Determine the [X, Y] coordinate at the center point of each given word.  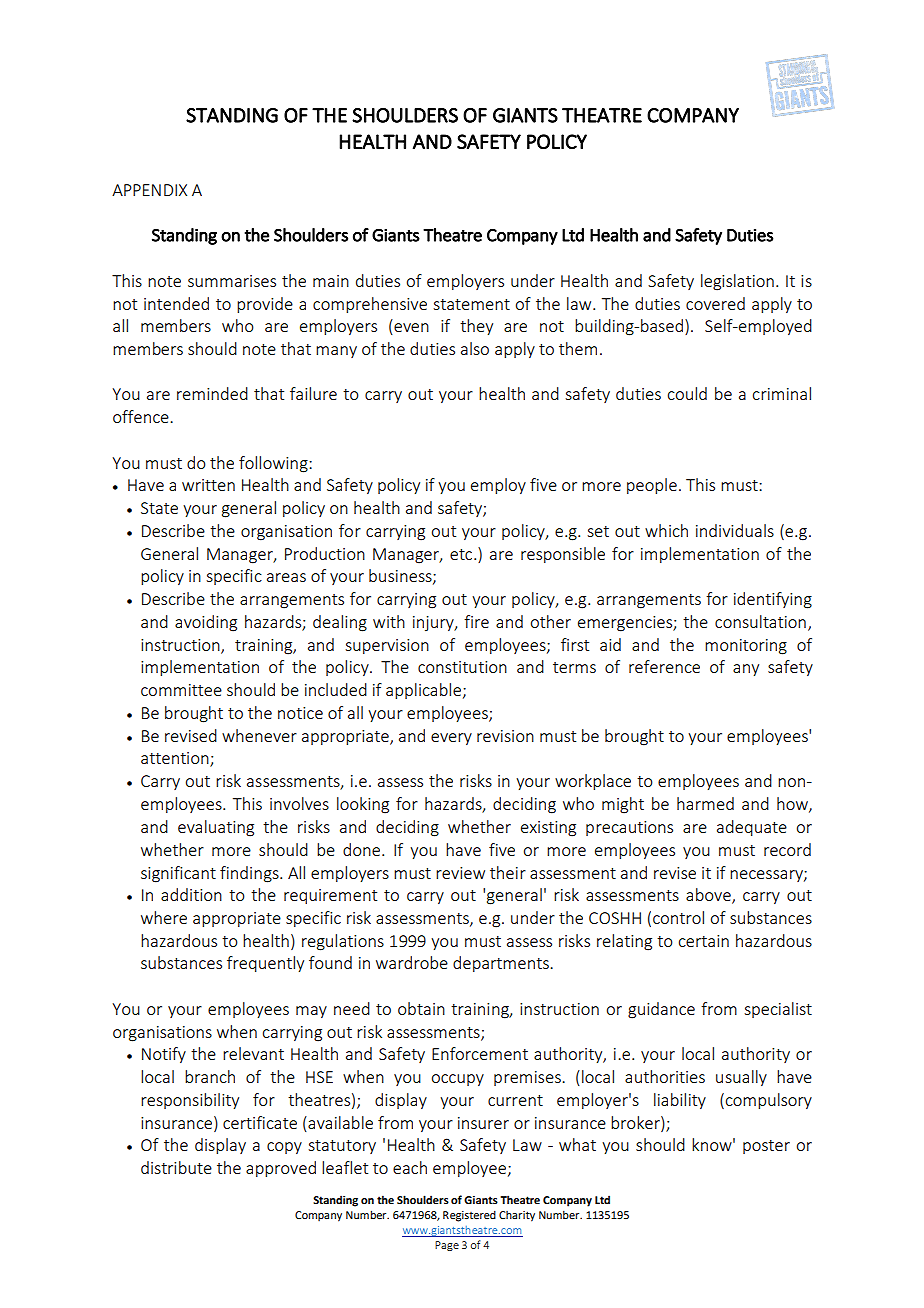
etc [462, 554]
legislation [737, 282]
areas [286, 577]
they [476, 327]
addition [191, 894]
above [709, 896]
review [460, 873]
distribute [176, 1167]
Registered [469, 1216]
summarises [232, 281]
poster [766, 1147]
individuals [735, 530]
